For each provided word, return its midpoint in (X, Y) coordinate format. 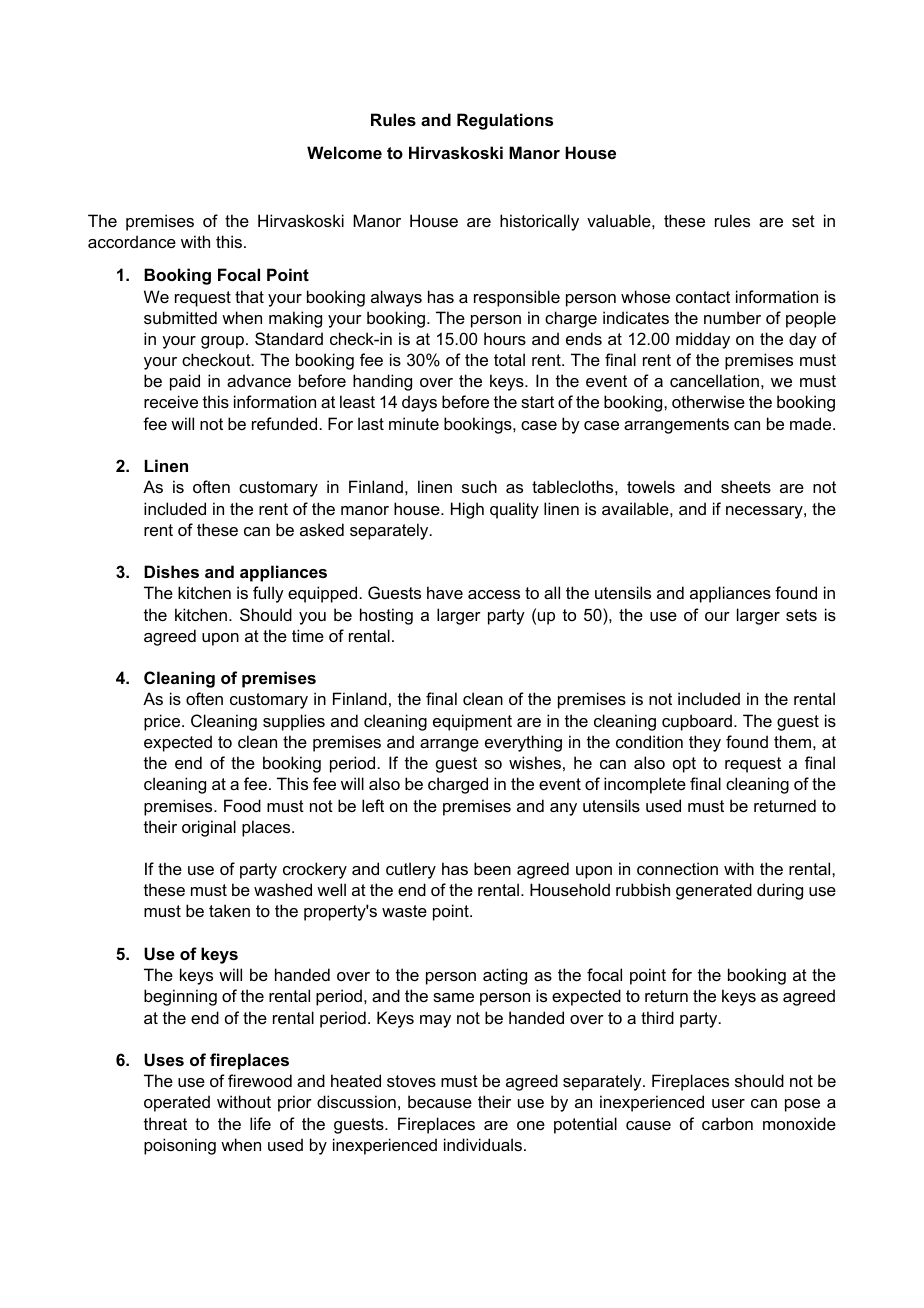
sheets (746, 486)
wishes (535, 762)
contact (703, 297)
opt (684, 765)
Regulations (505, 121)
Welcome (344, 152)
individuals (483, 1144)
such (479, 486)
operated (177, 1103)
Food (242, 805)
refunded (284, 423)
